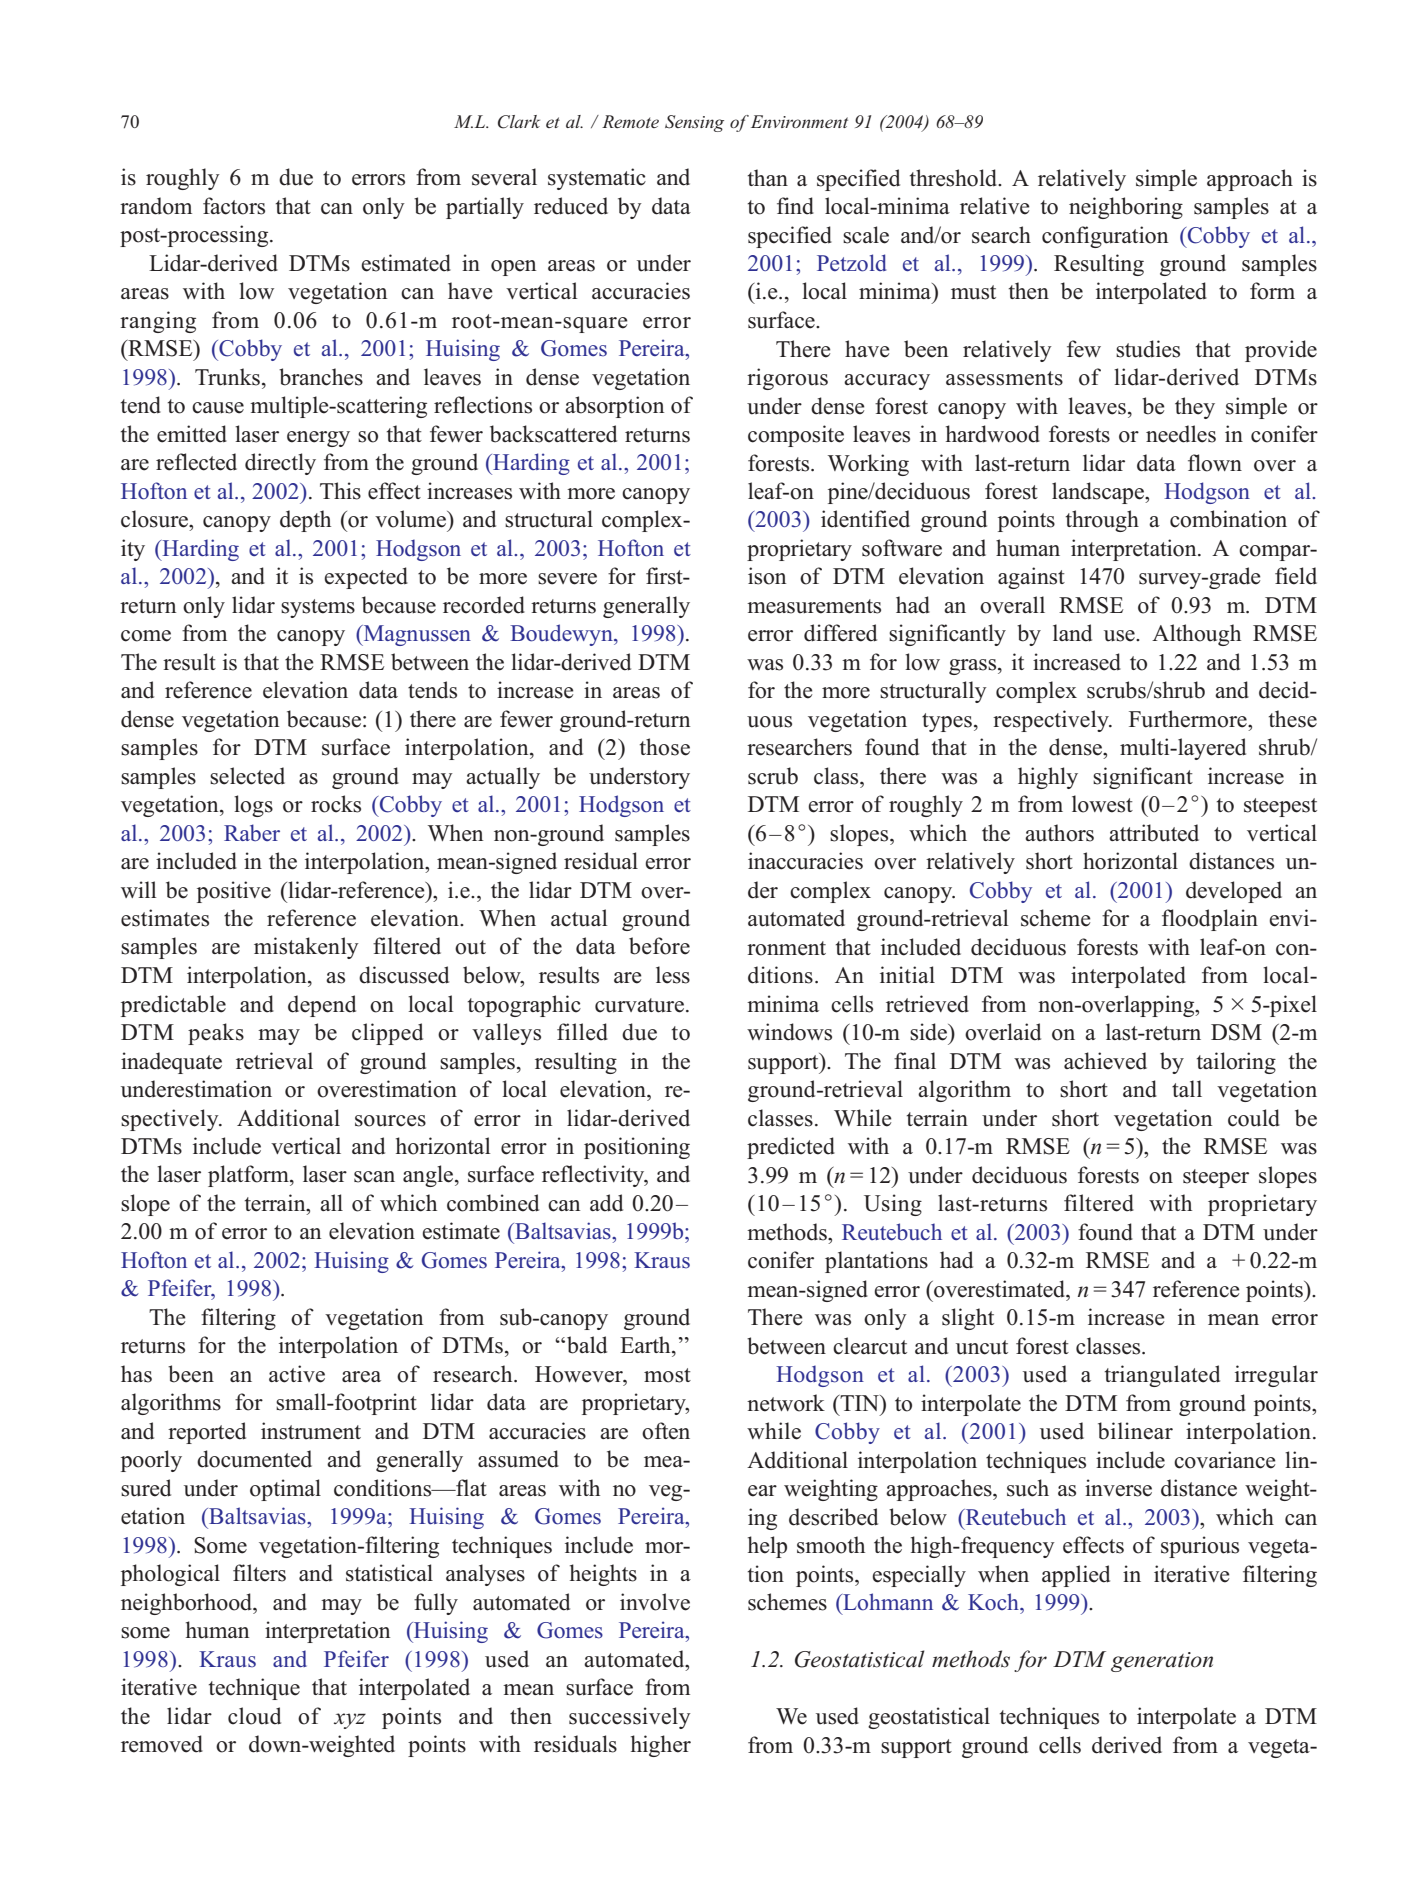 The width and height of the screenshot is (1418, 1892). I want to click on factors, so click(234, 206).
